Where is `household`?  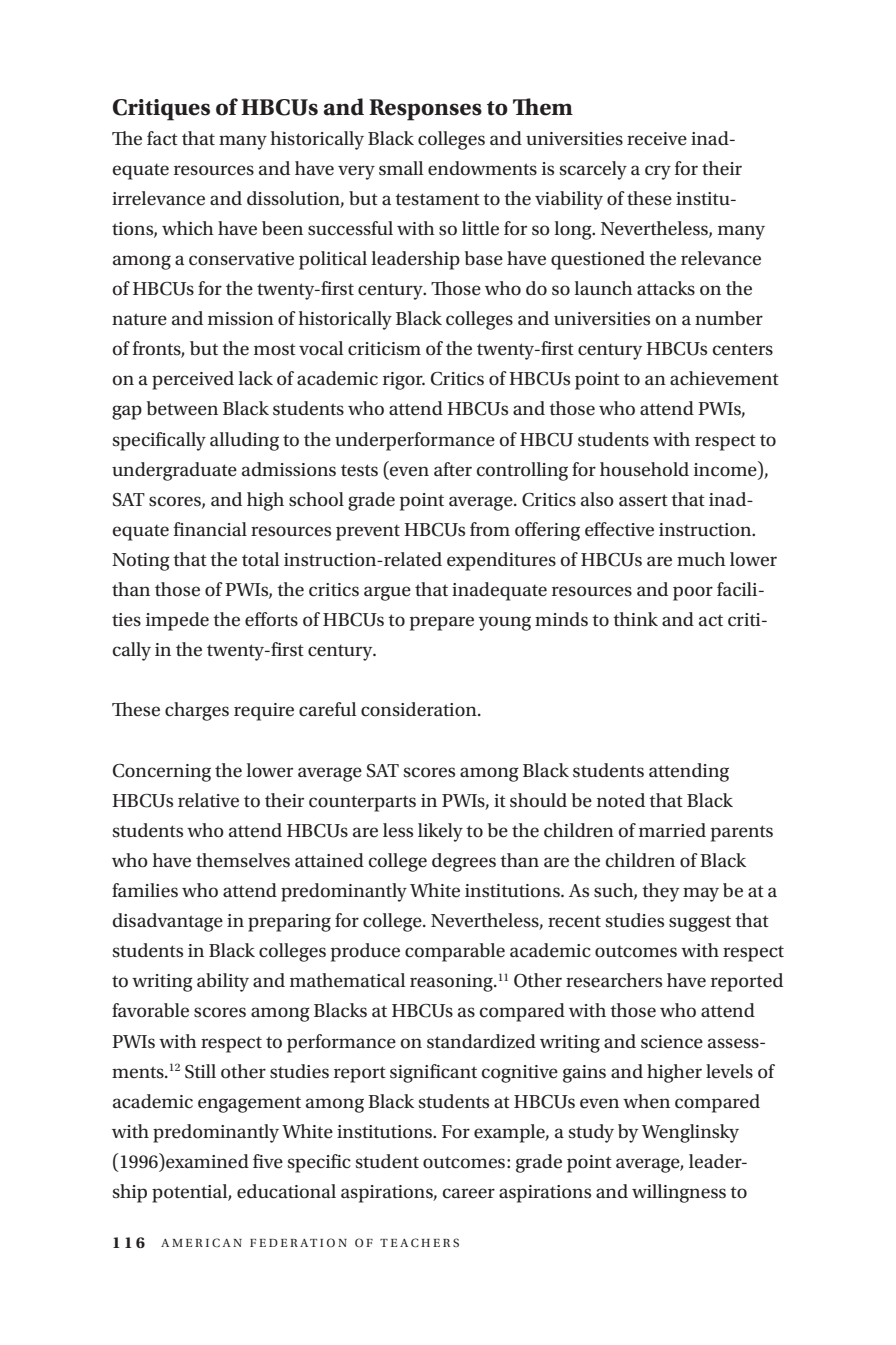
household is located at coordinates (644, 469).
